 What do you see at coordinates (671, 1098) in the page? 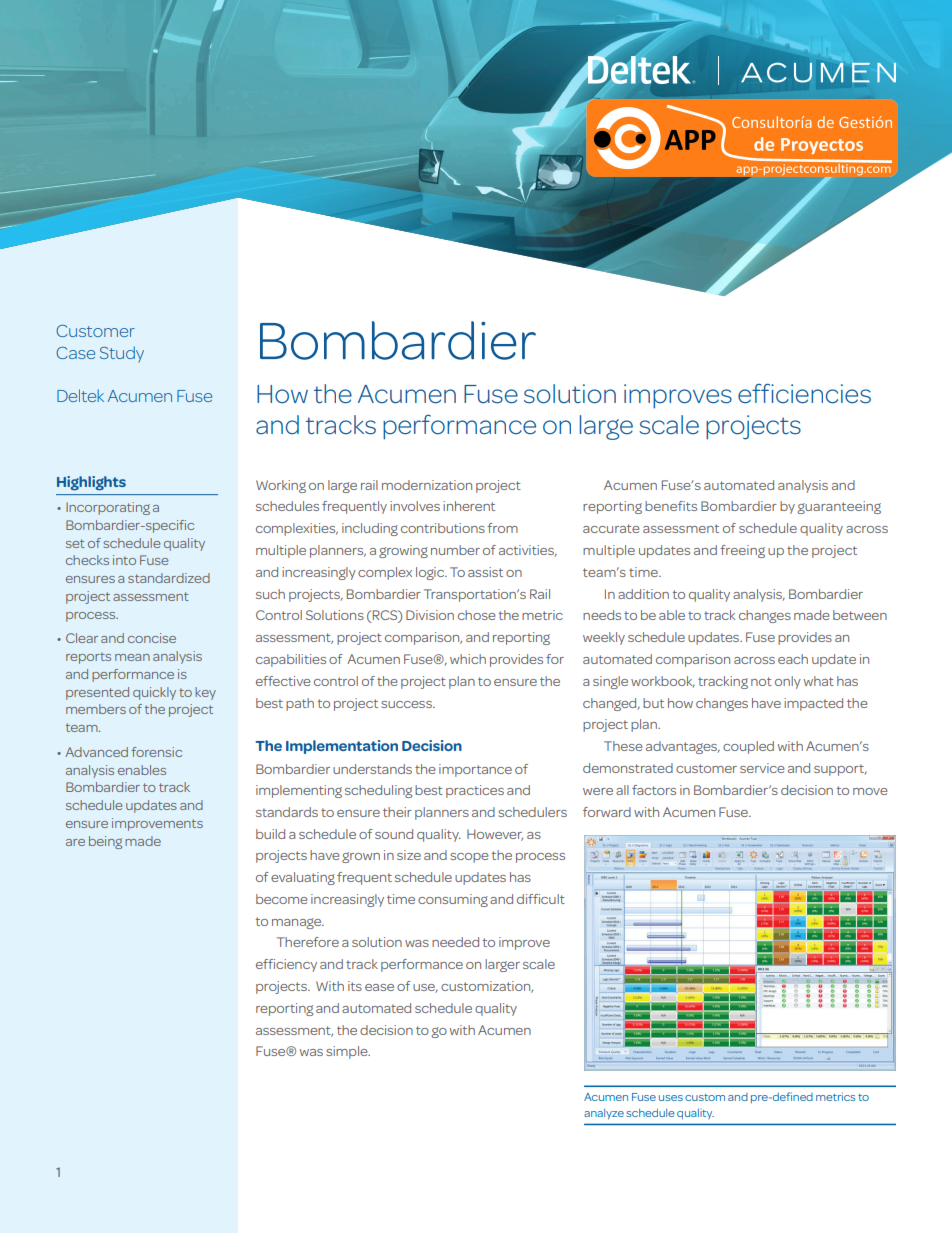
I see `uses` at bounding box center [671, 1098].
